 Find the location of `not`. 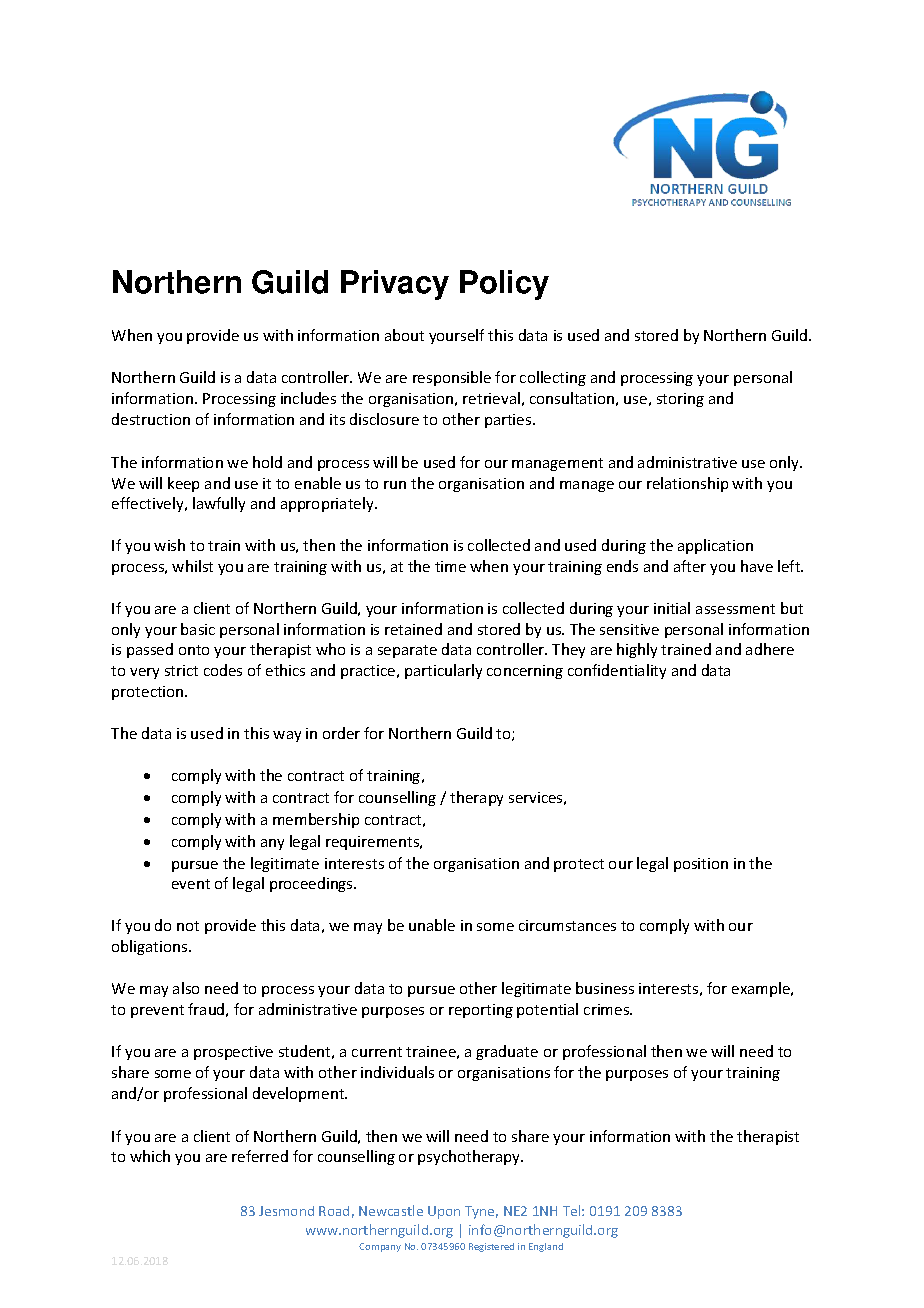

not is located at coordinates (188, 926).
